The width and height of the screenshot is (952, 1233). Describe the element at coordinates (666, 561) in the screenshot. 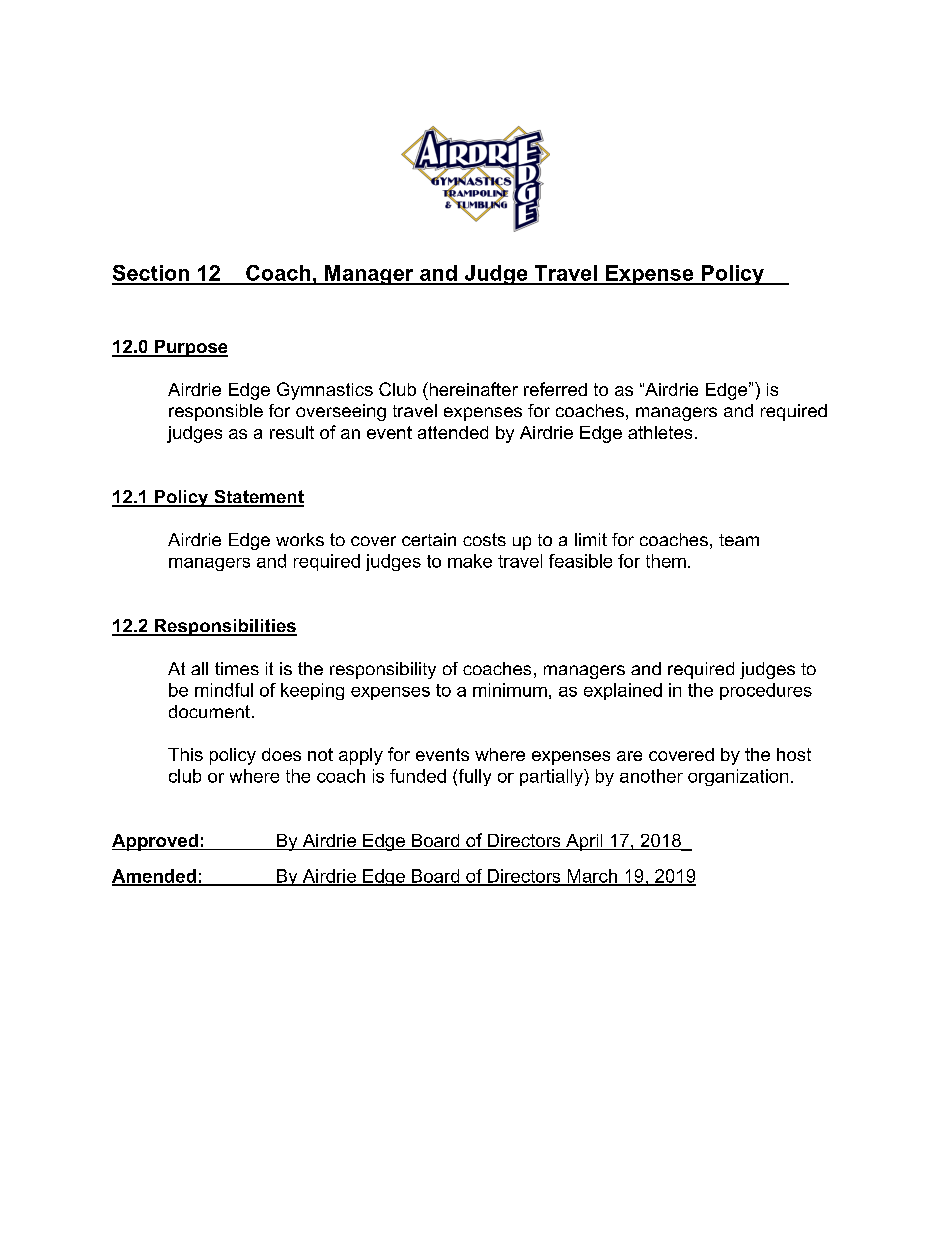

I see `them` at that location.
